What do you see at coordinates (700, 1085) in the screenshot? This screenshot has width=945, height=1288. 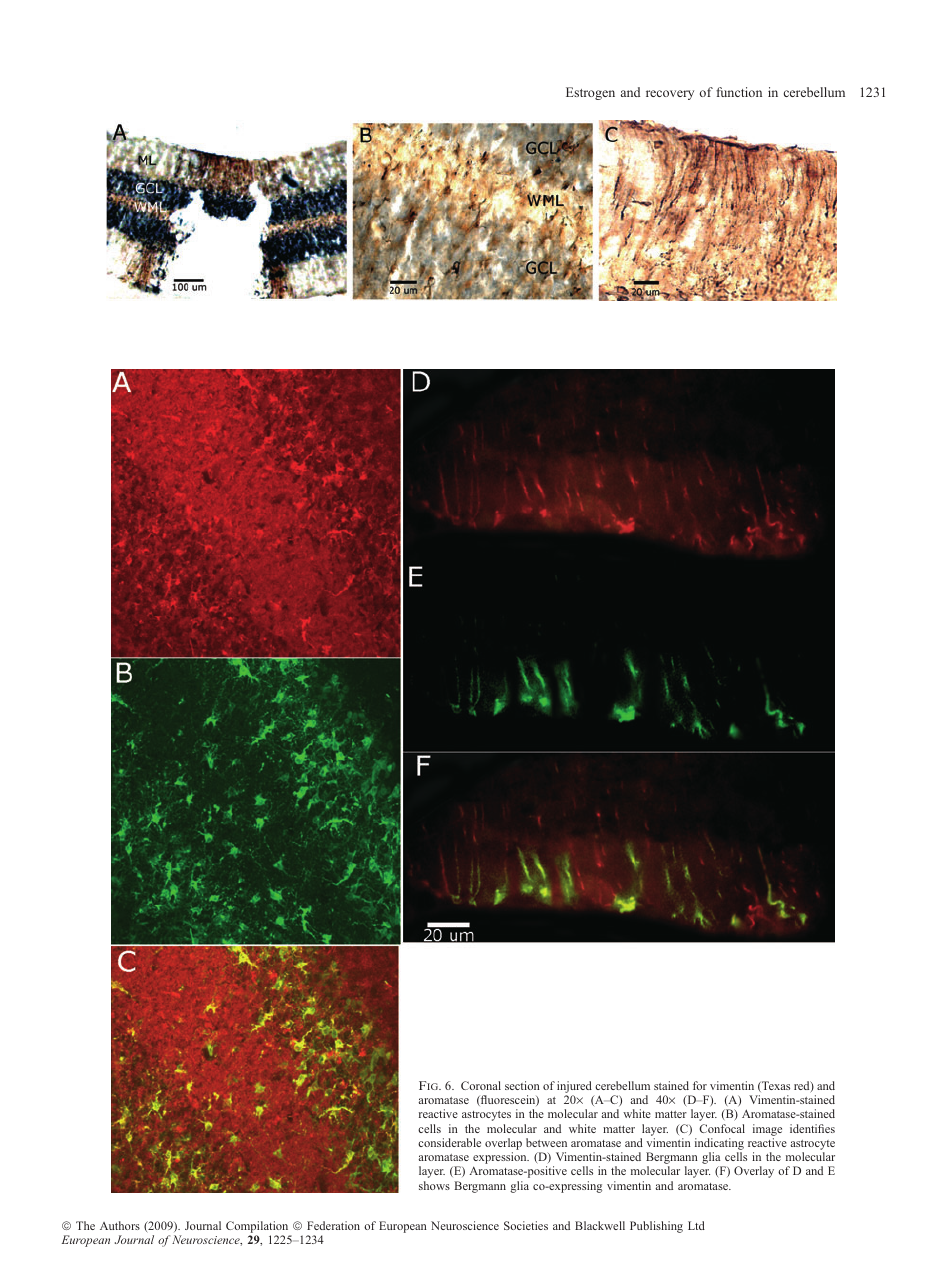 I see `for` at bounding box center [700, 1085].
